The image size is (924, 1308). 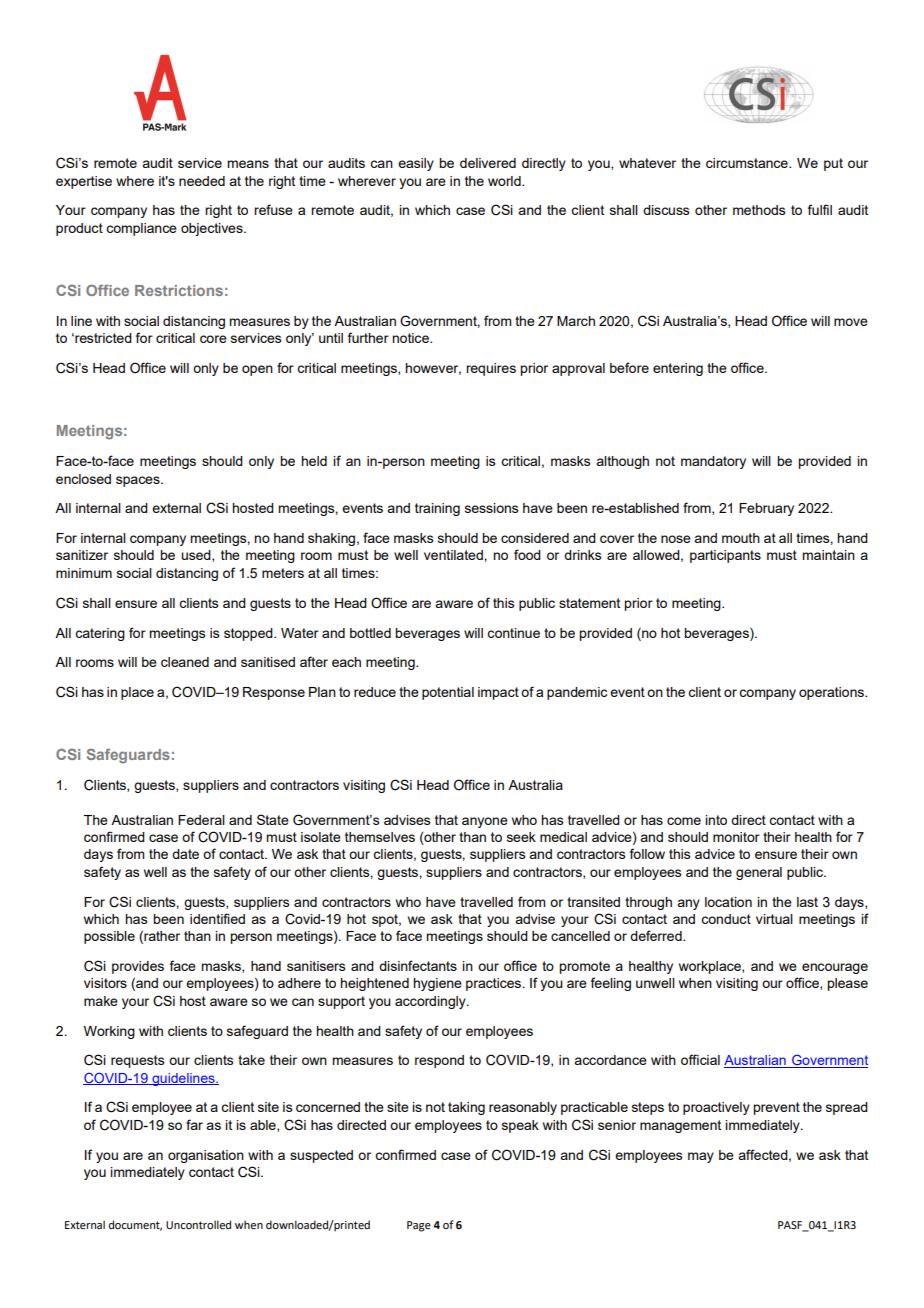 What do you see at coordinates (485, 822) in the image?
I see `anyone` at bounding box center [485, 822].
